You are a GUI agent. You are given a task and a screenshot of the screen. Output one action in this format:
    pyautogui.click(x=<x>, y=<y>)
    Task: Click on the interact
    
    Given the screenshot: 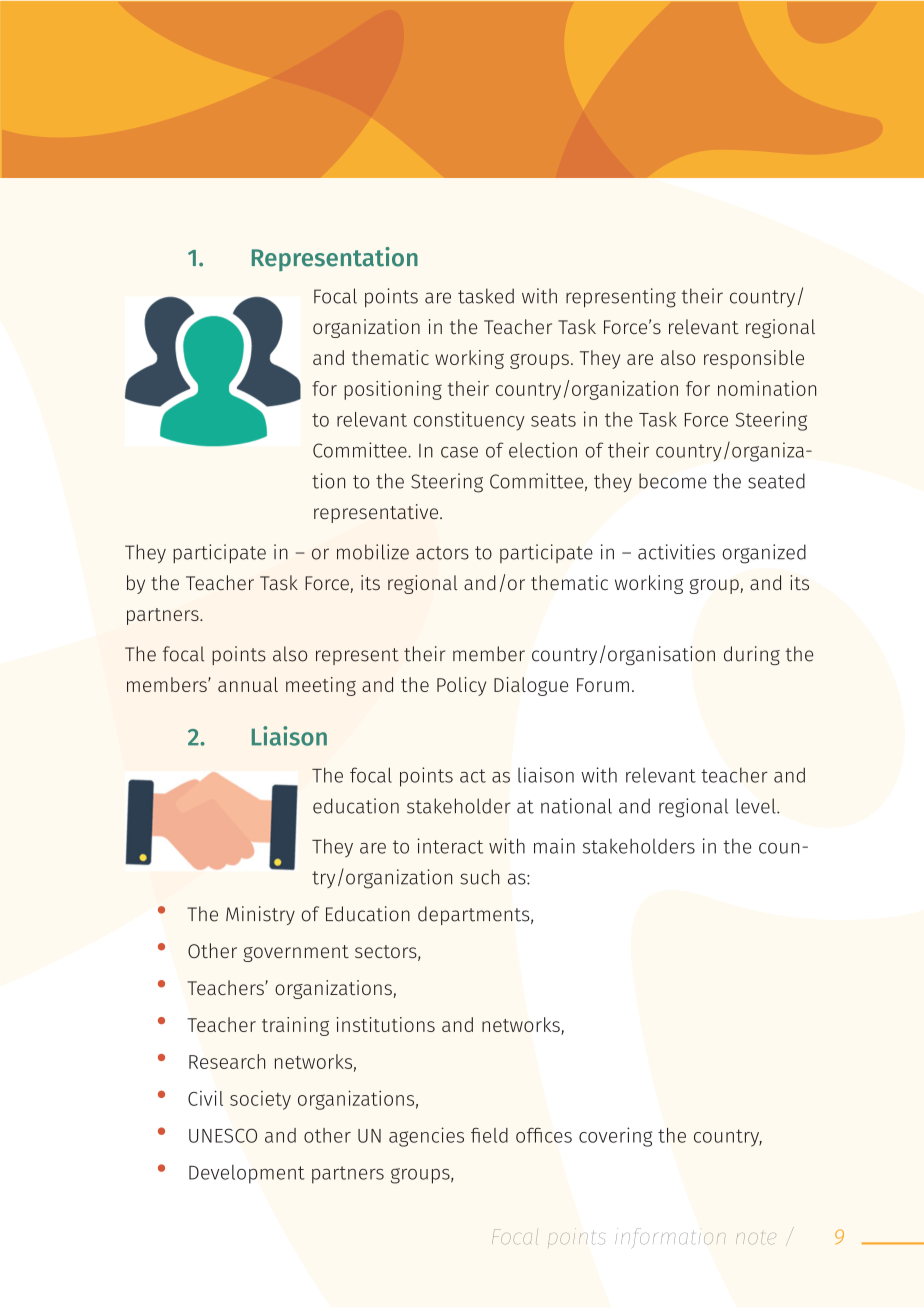 What is the action you would take?
    pyautogui.click(x=450, y=846)
